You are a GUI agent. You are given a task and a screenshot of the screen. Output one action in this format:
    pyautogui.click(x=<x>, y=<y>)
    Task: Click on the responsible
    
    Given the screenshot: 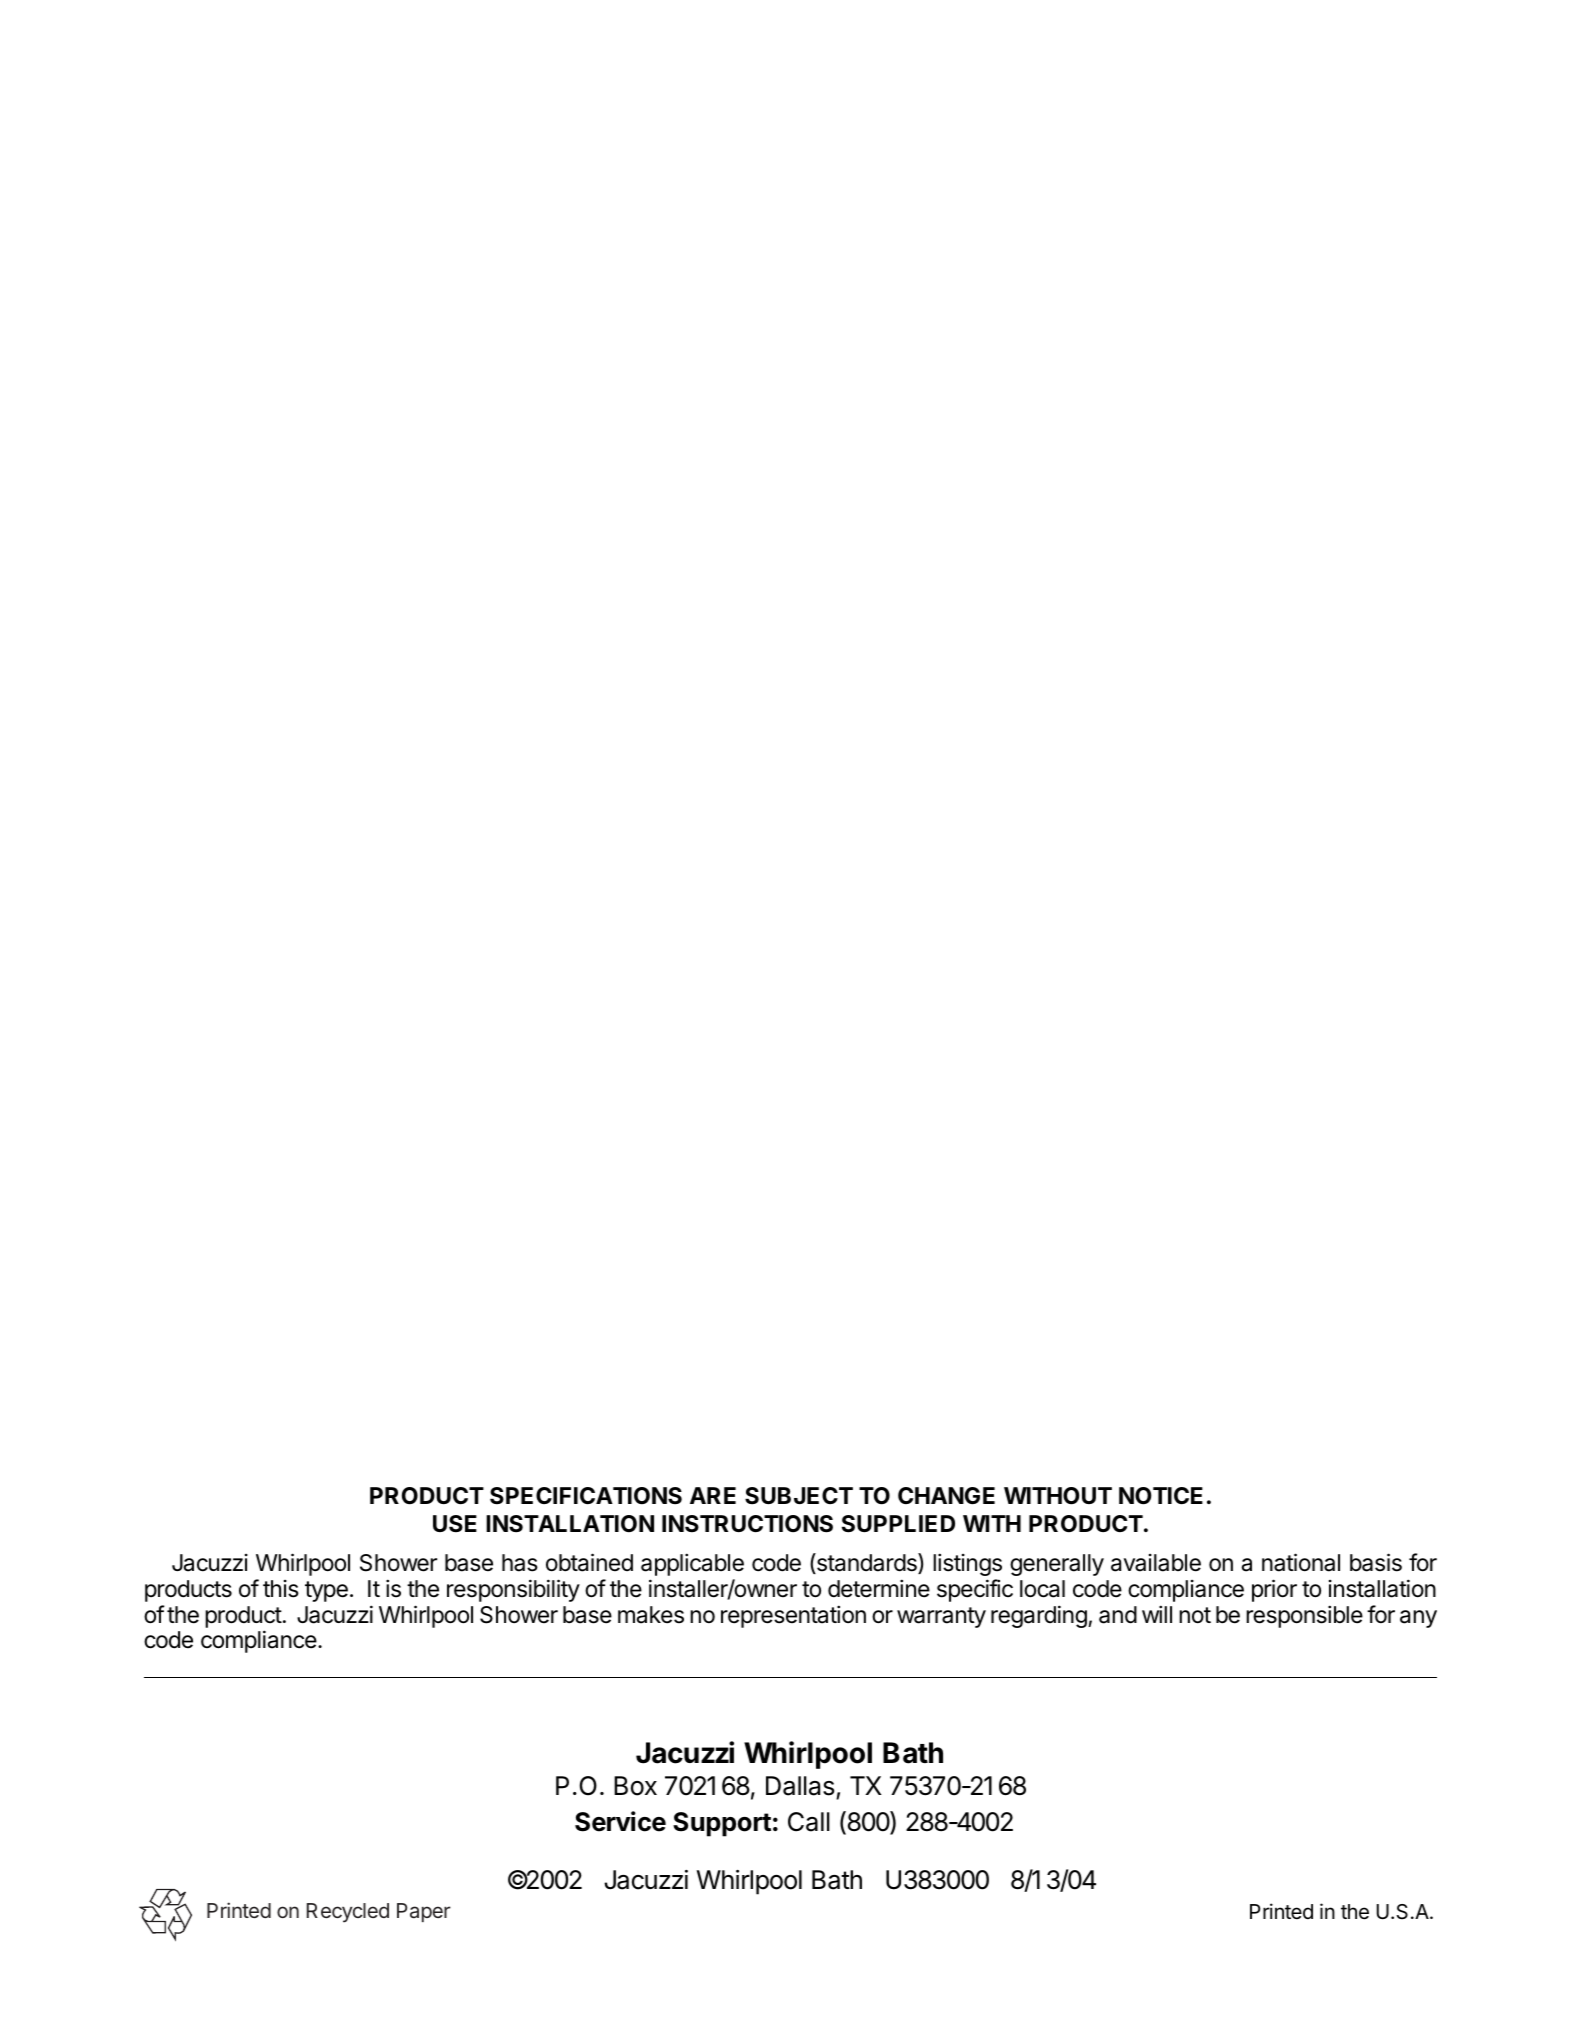 What is the action you would take?
    pyautogui.click(x=1304, y=1616)
